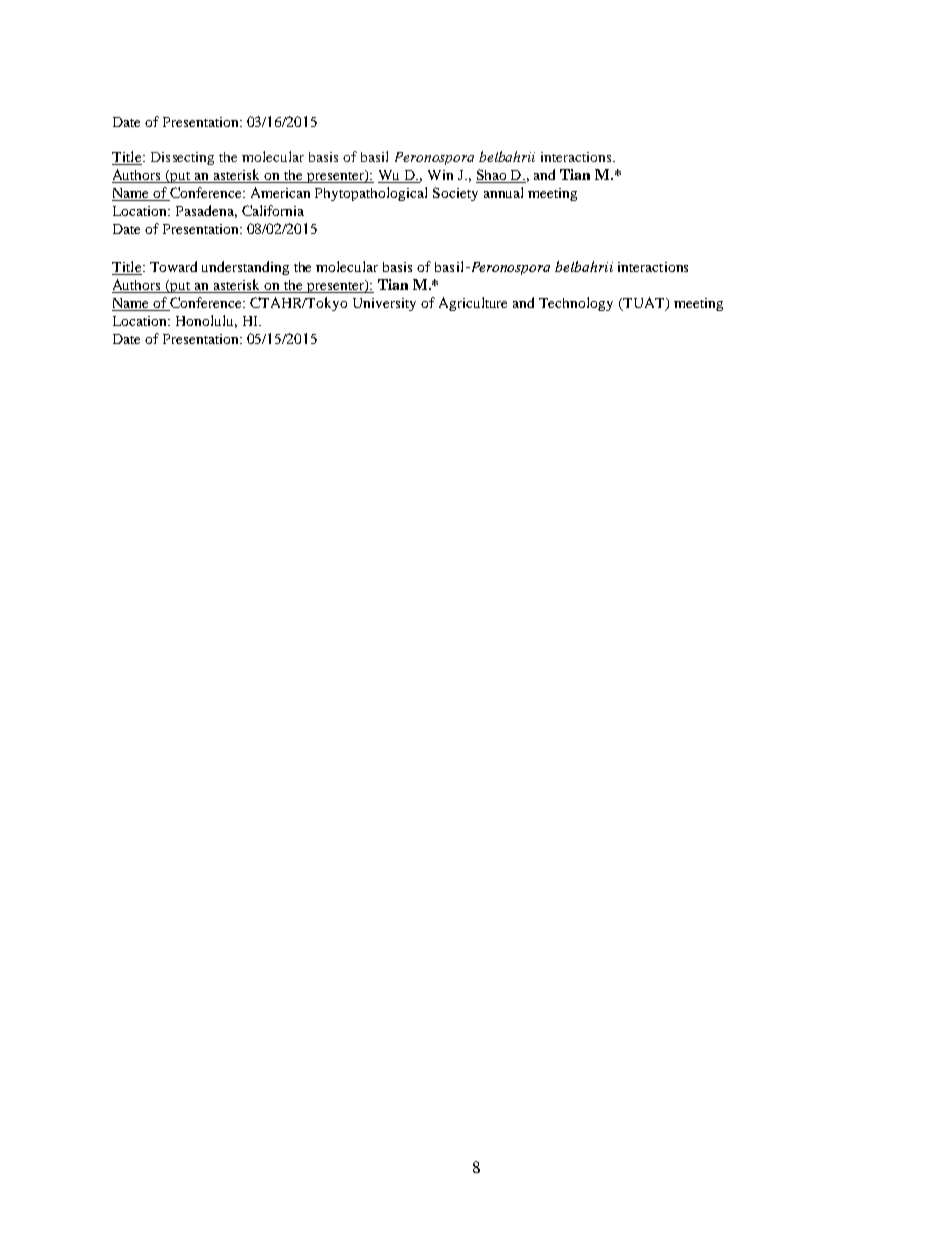 Image resolution: width=952 pixels, height=1233 pixels. Describe the element at coordinates (473, 304) in the screenshot. I see `Agriculture` at that location.
